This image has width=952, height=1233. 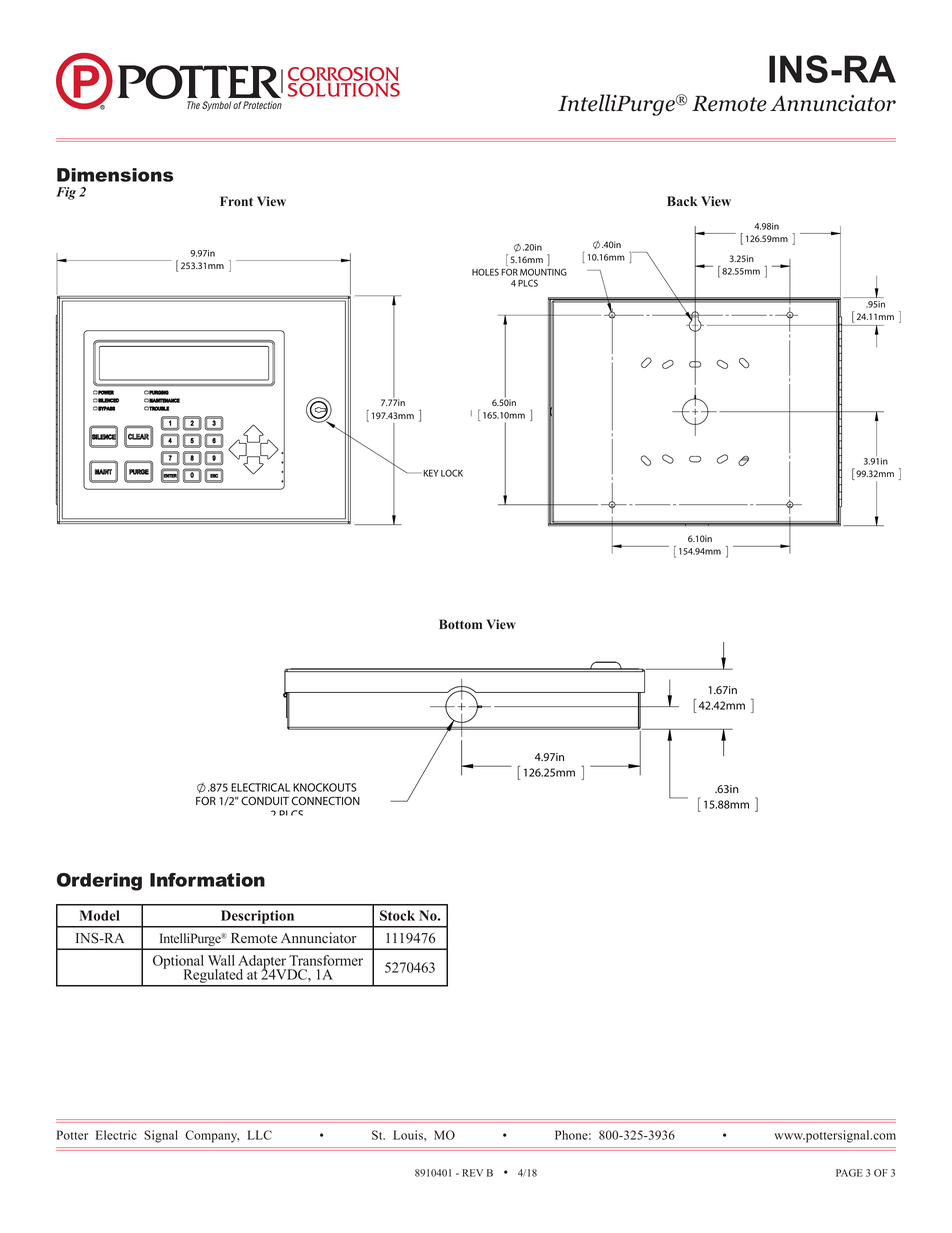 What do you see at coordinates (260, 1135) in the image?
I see `LLC` at bounding box center [260, 1135].
